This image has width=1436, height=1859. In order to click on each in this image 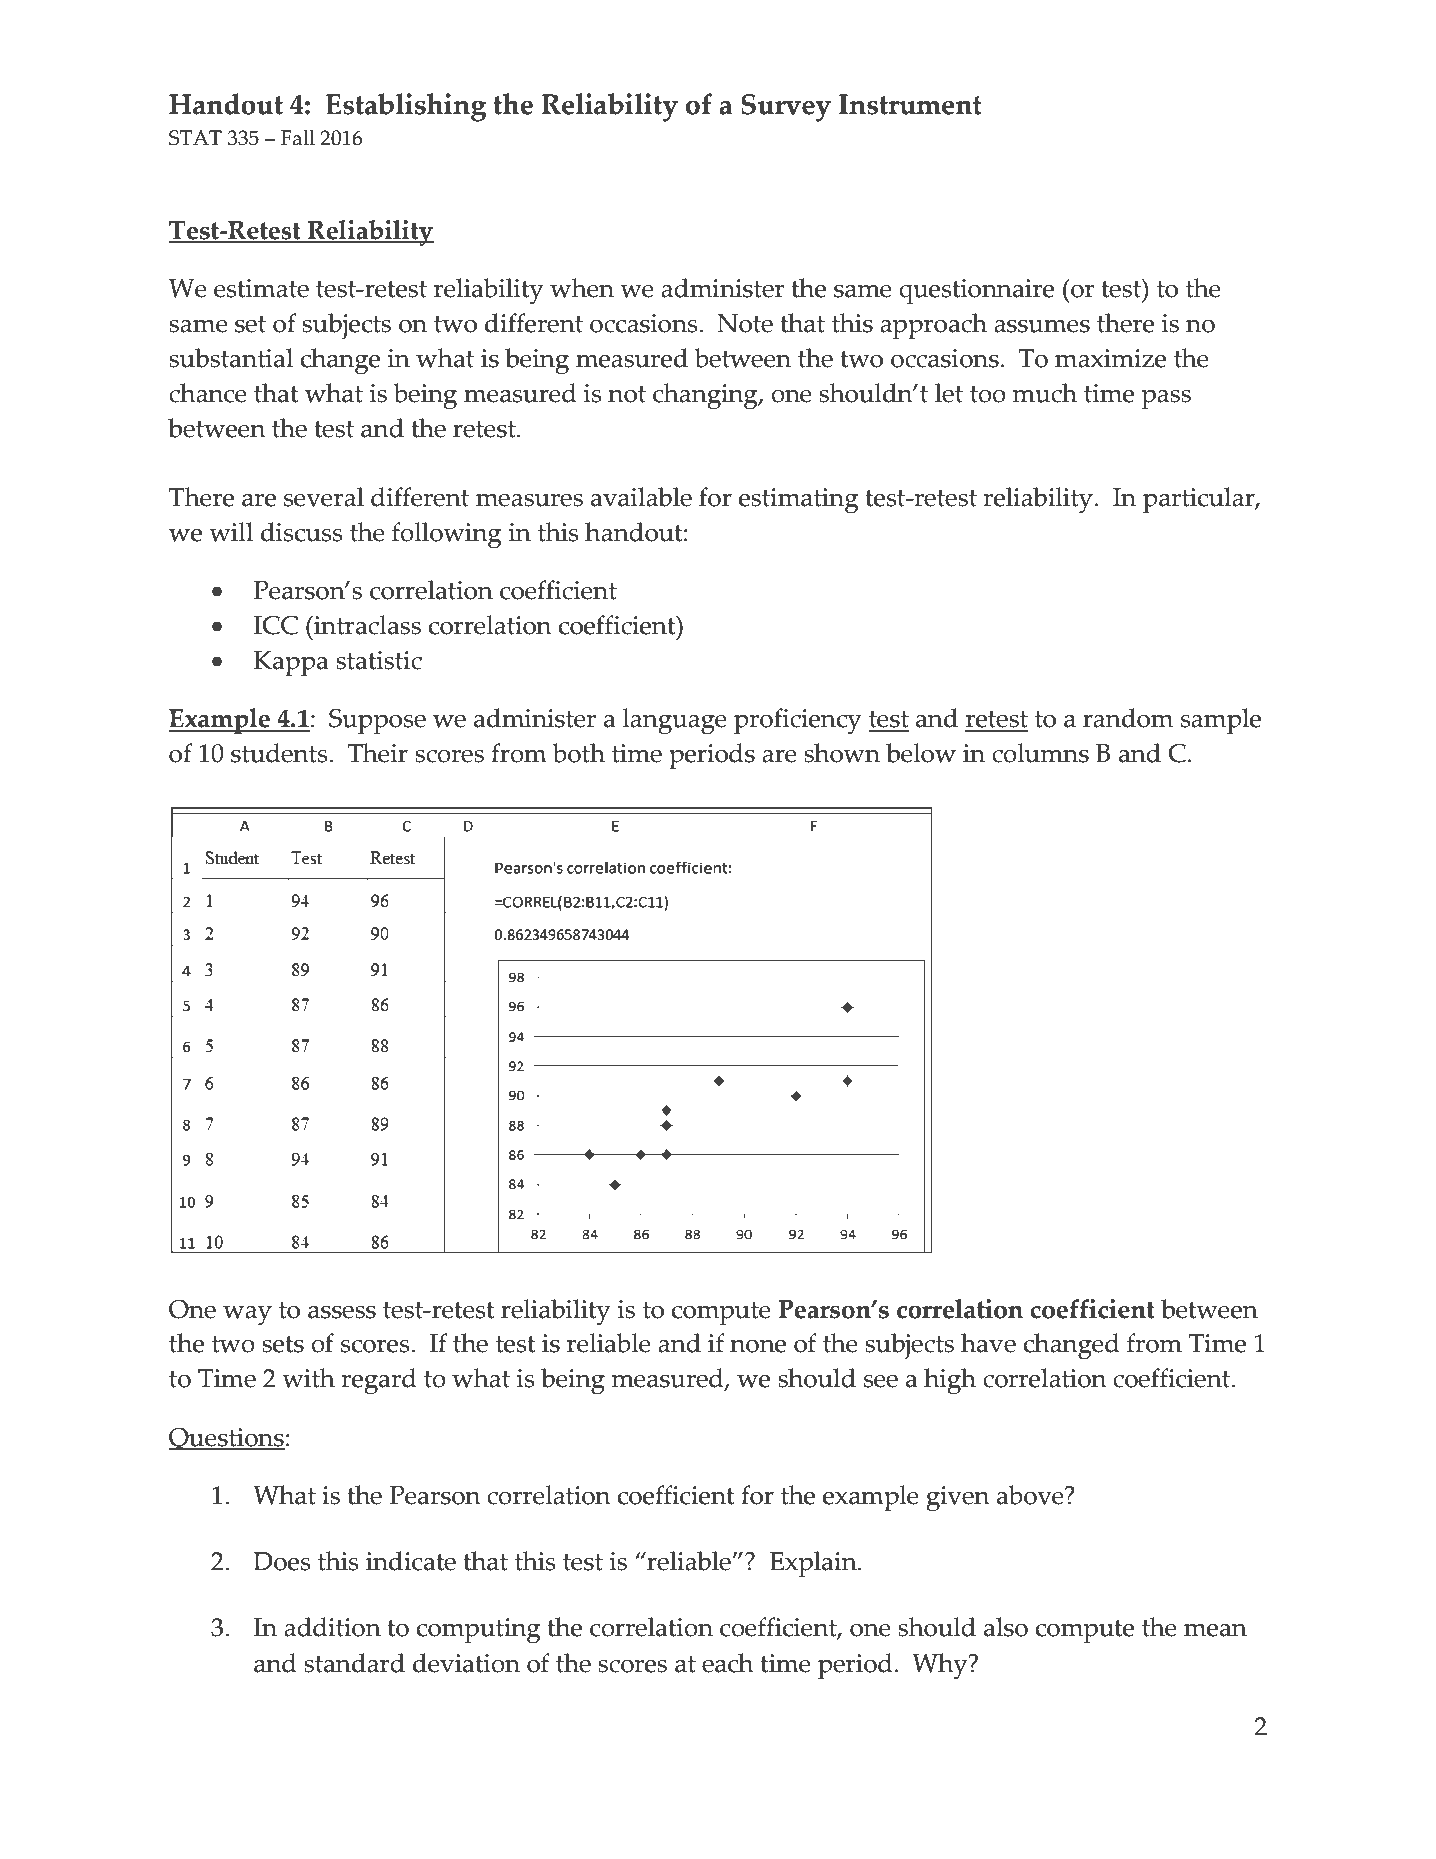, I will do `click(728, 1663)`.
